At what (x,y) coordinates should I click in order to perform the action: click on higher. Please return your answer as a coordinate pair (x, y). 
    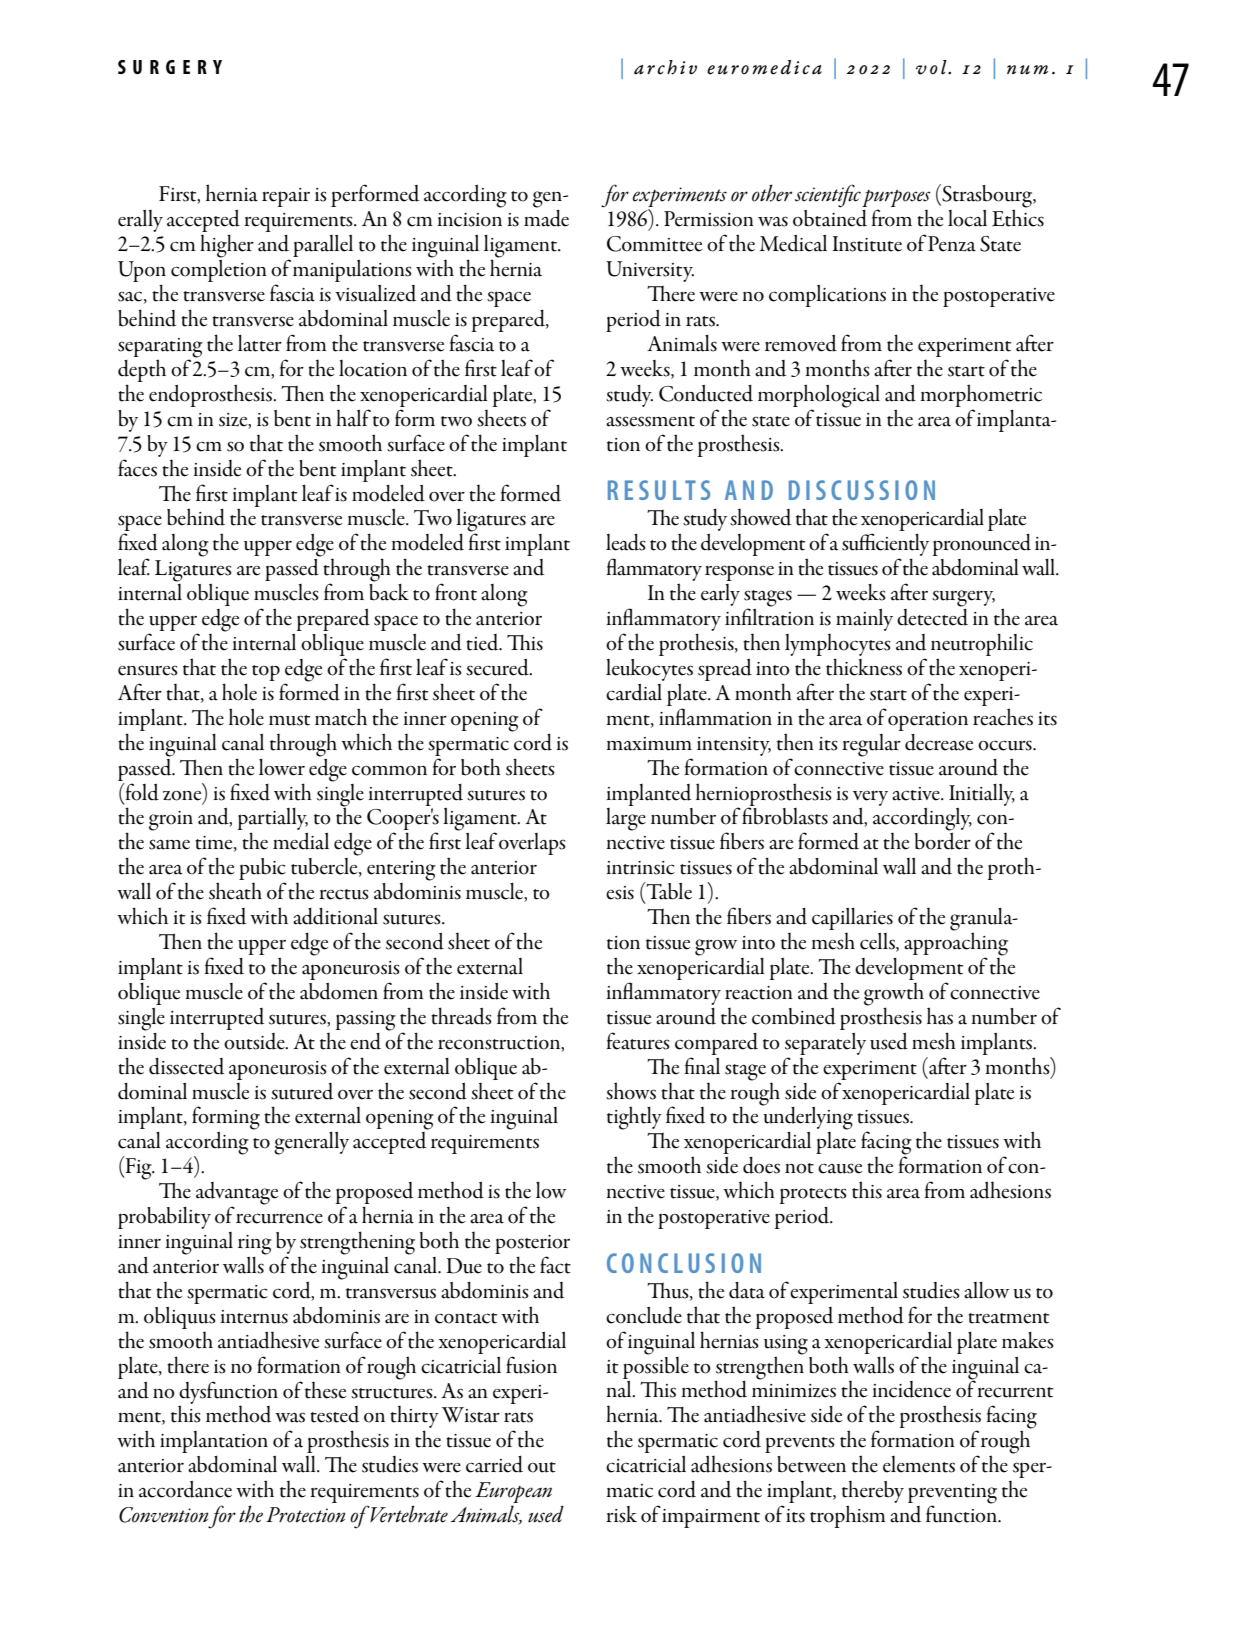
    Looking at the image, I should click on (227, 246).
